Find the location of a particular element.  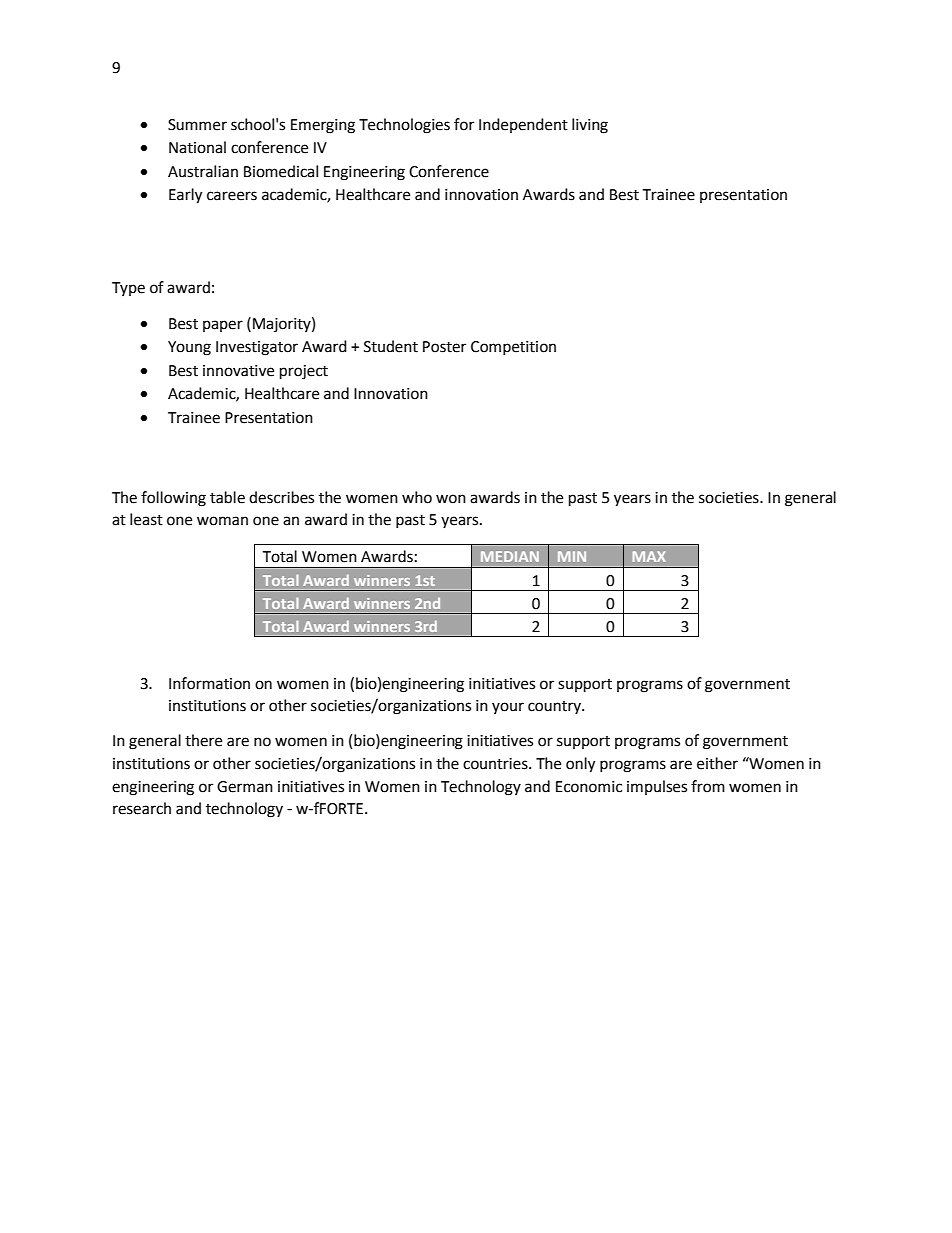

living is located at coordinates (590, 126).
